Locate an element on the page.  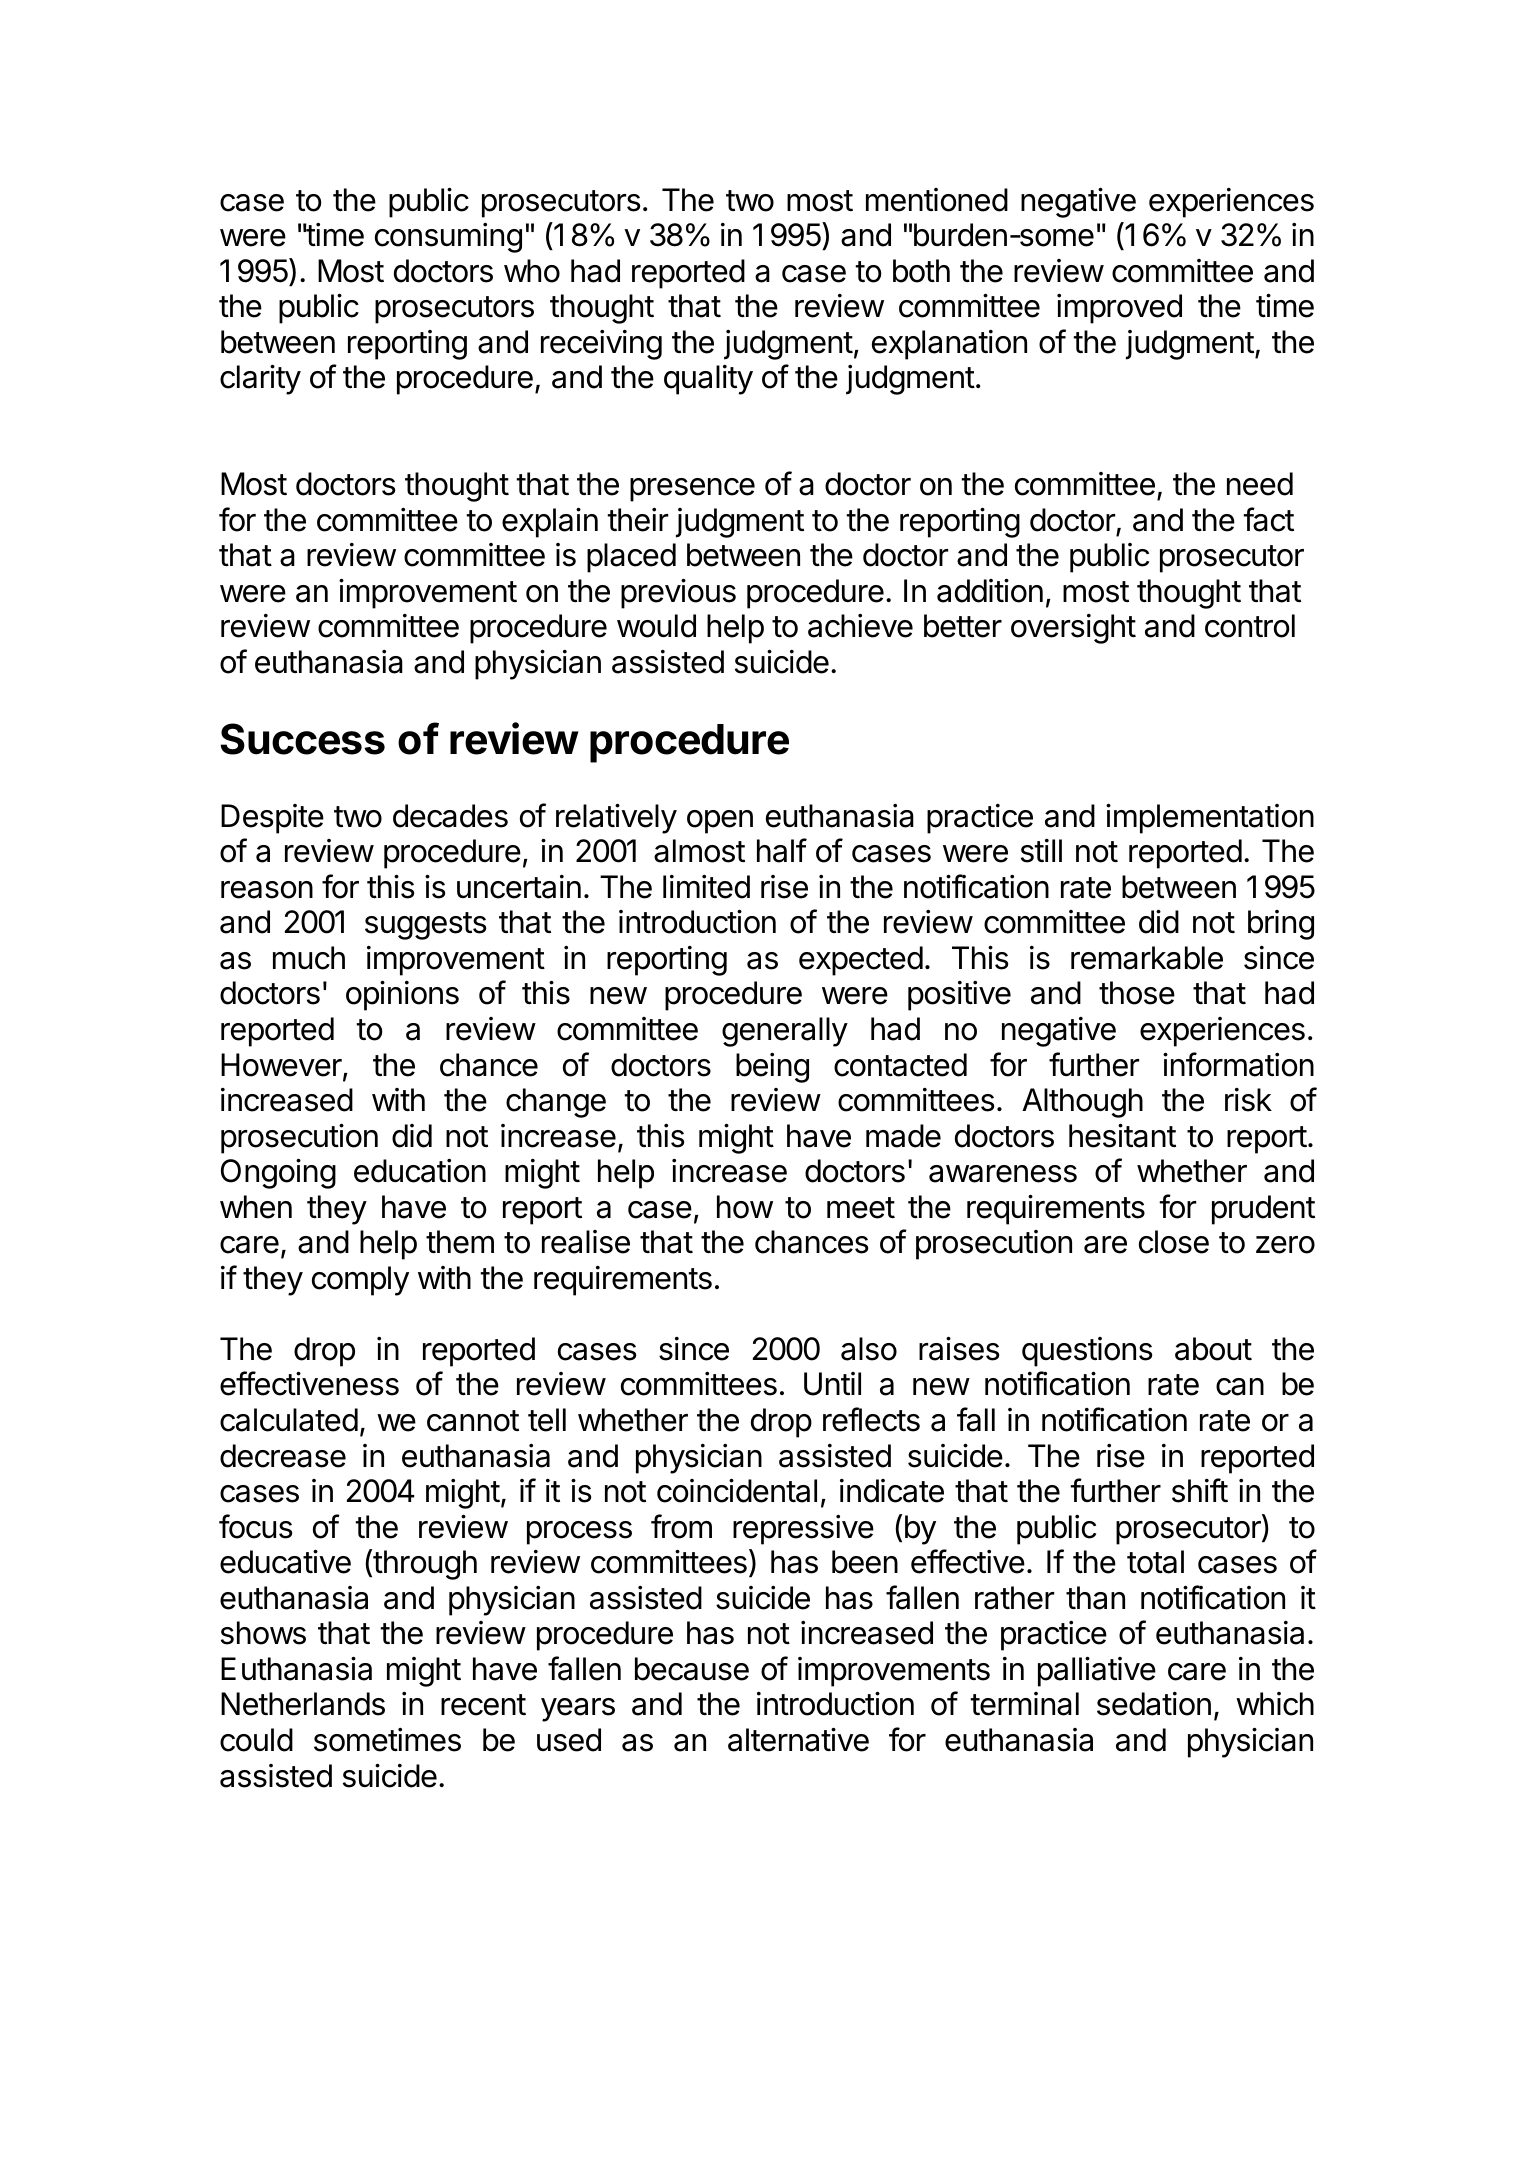
Success is located at coordinates (303, 739).
